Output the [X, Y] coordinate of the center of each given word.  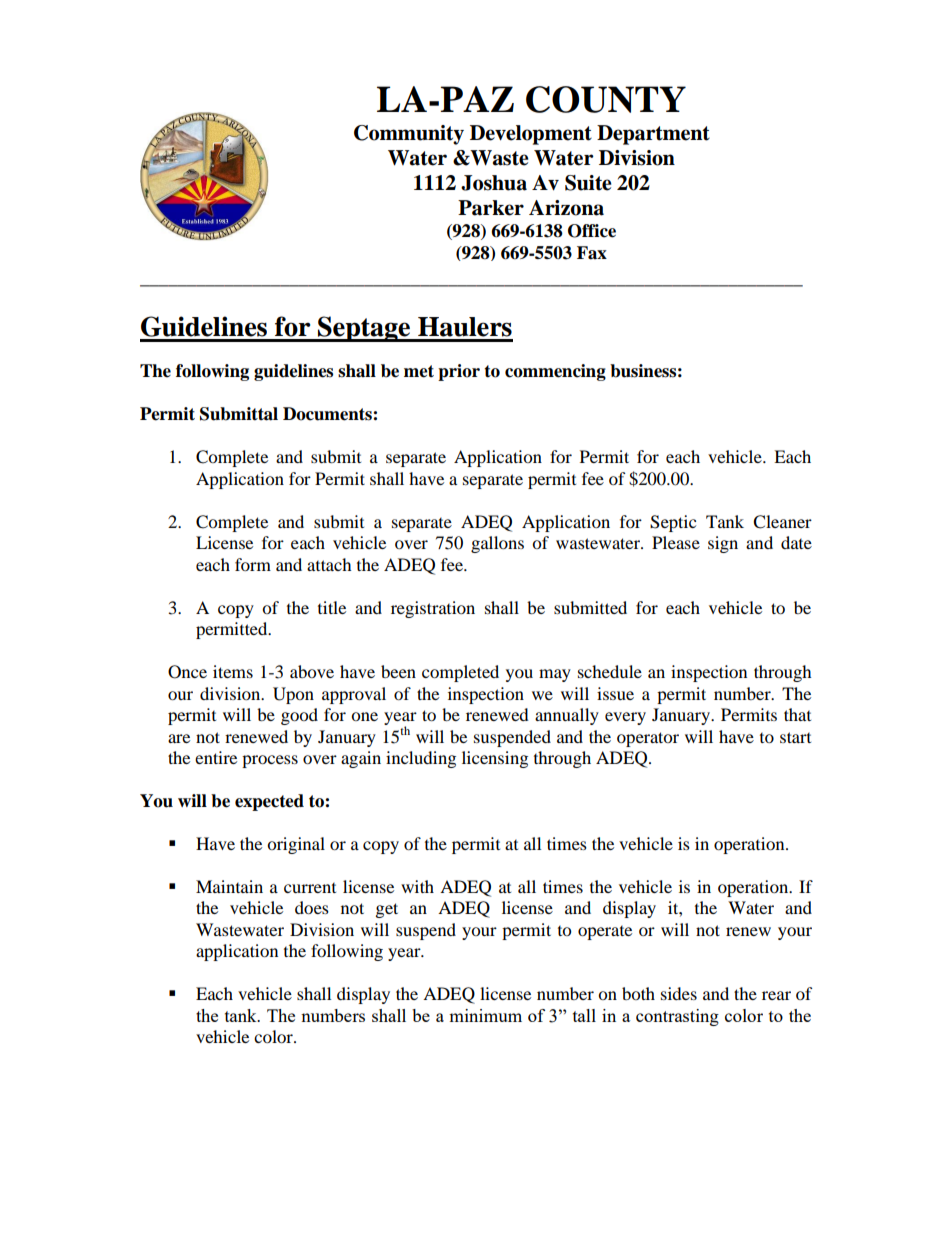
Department [653, 135]
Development [531, 135]
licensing [495, 759]
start [795, 737]
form [253, 564]
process [270, 761]
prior [459, 372]
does [312, 907]
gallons [497, 544]
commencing [555, 372]
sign [723, 544]
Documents [328, 414]
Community [409, 135]
